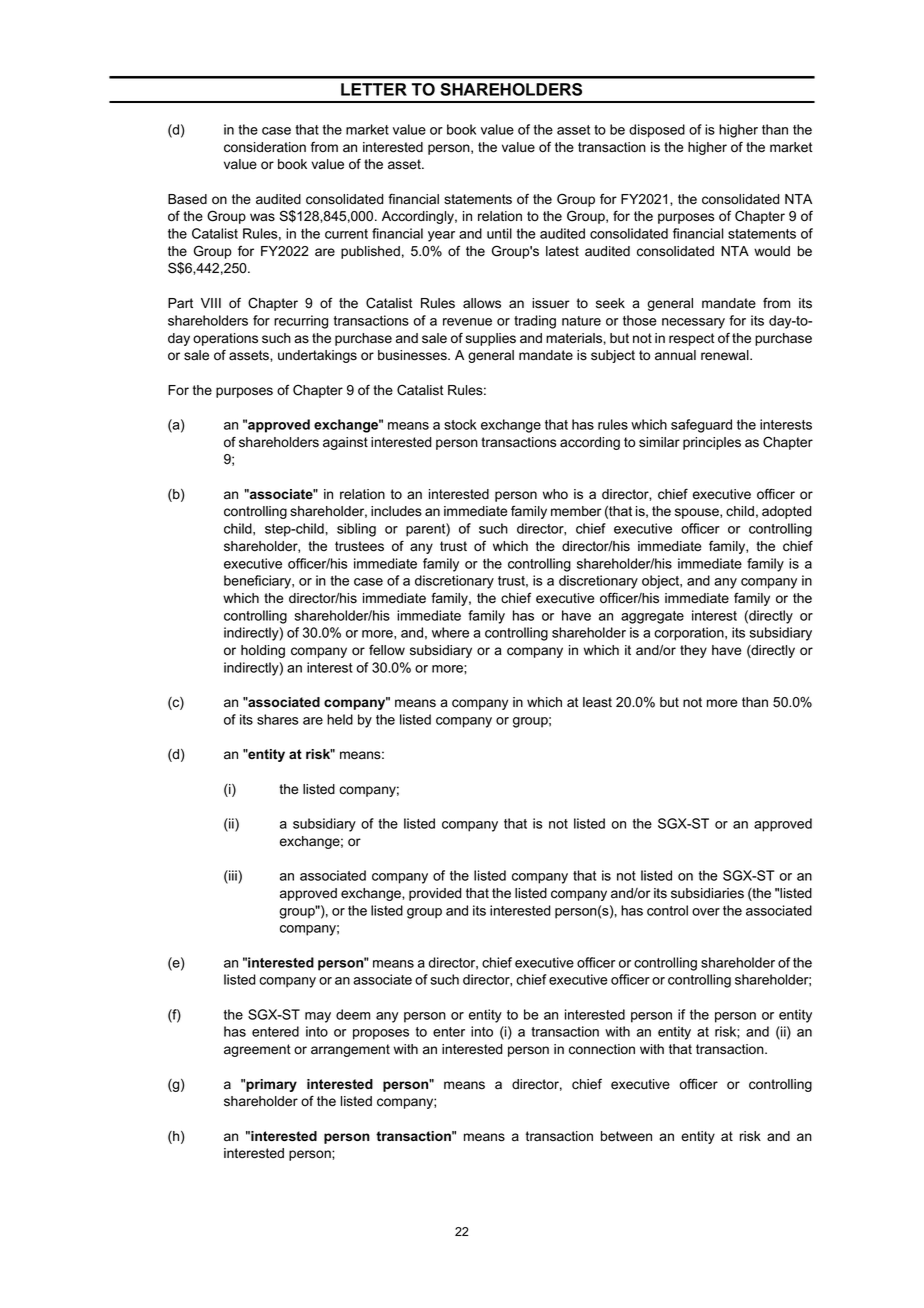 Image resolution: width=924 pixels, height=1308 pixels. What do you see at coordinates (345, 443) in the page?
I see `against` at bounding box center [345, 443].
